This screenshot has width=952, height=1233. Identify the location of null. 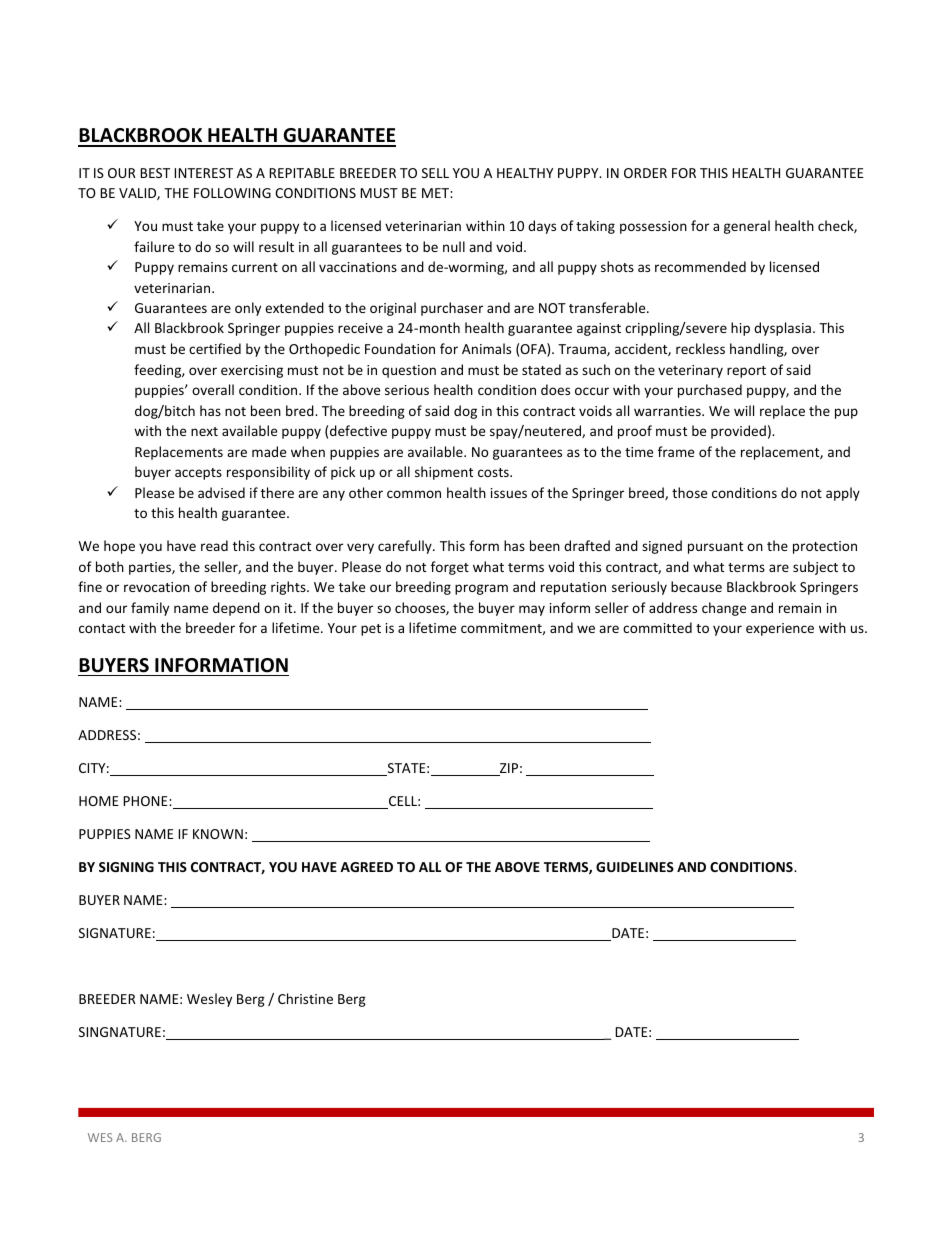
(454, 246).
